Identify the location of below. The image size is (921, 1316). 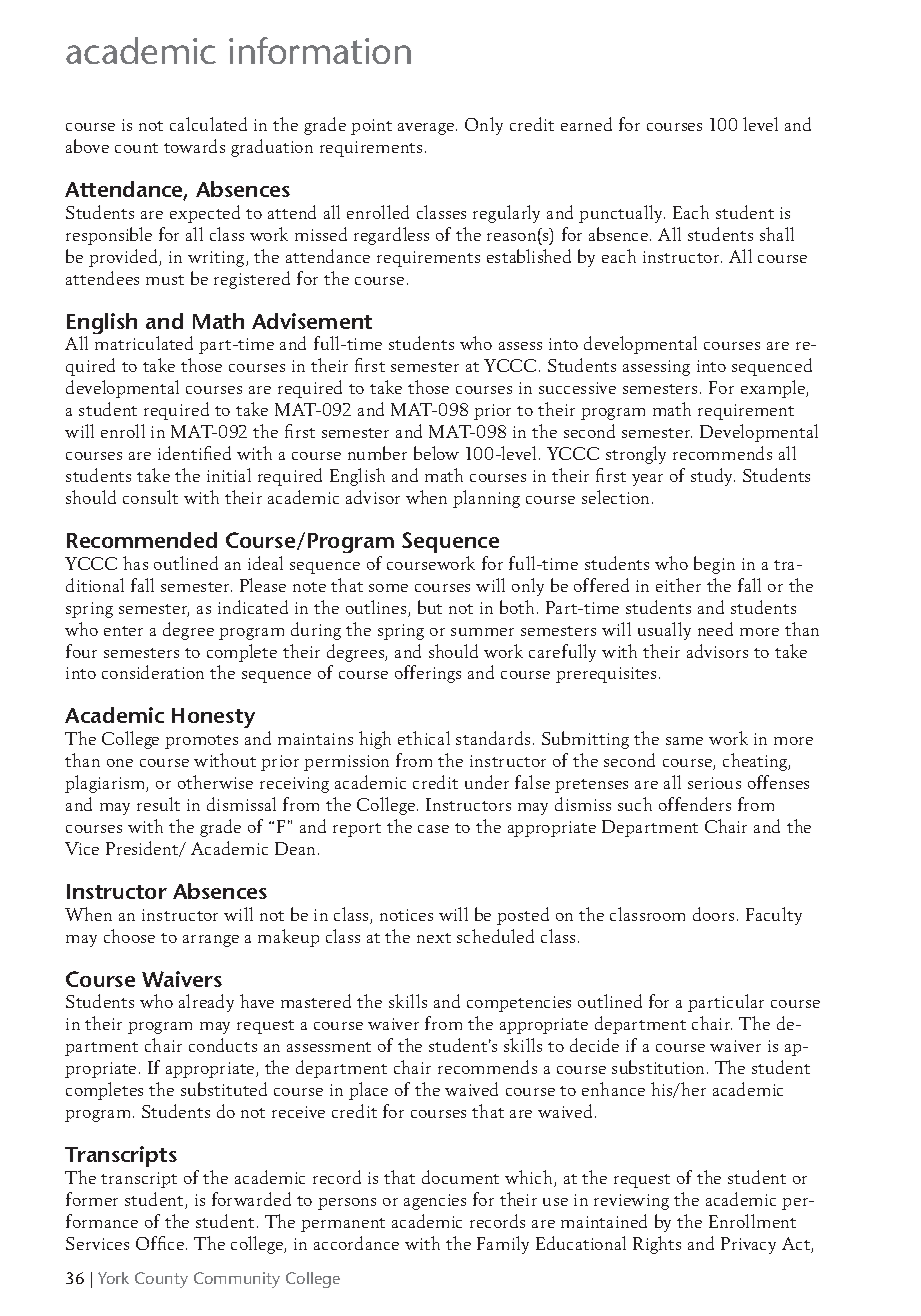
(436, 453).
